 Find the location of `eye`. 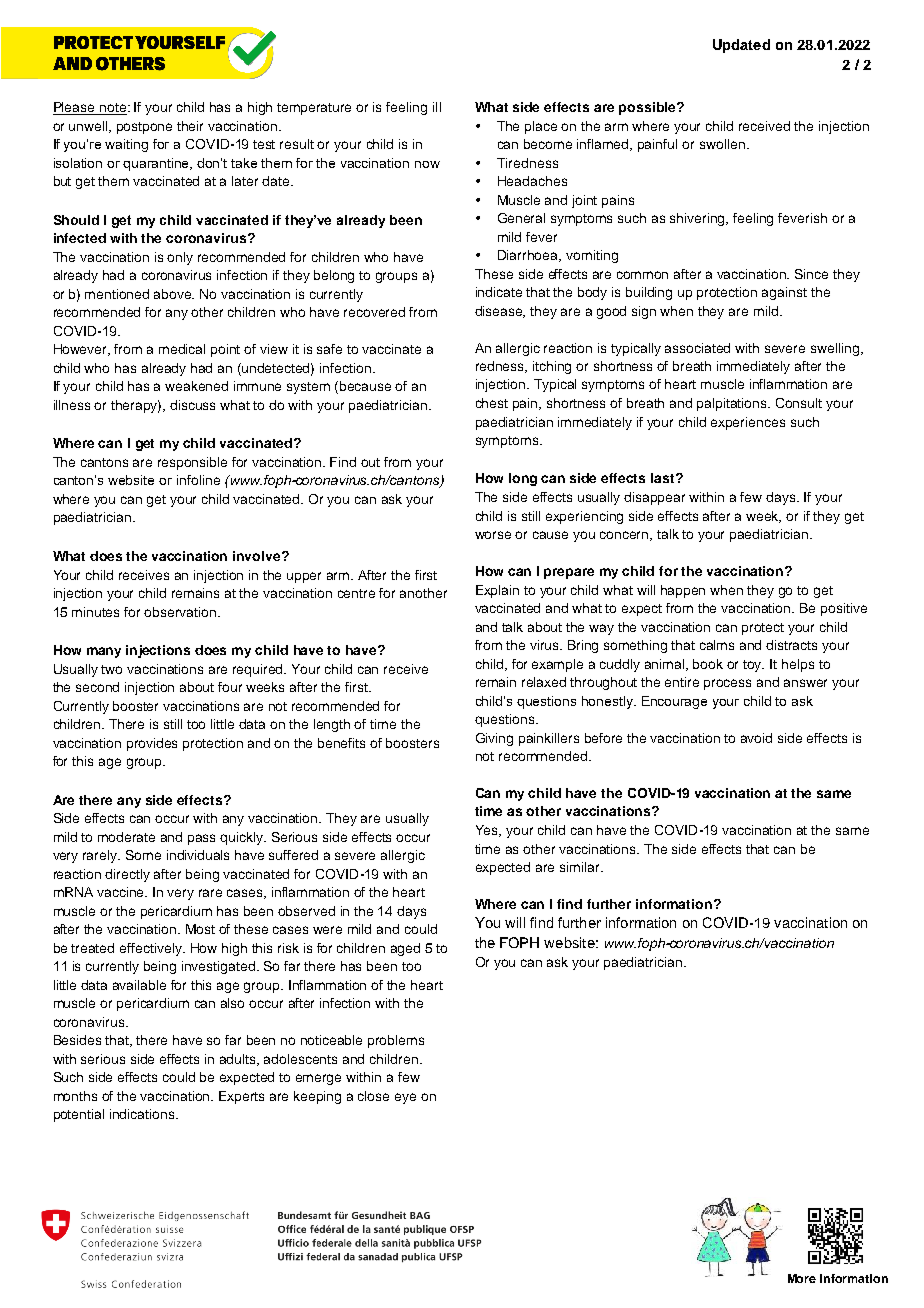

eye is located at coordinates (405, 1098).
